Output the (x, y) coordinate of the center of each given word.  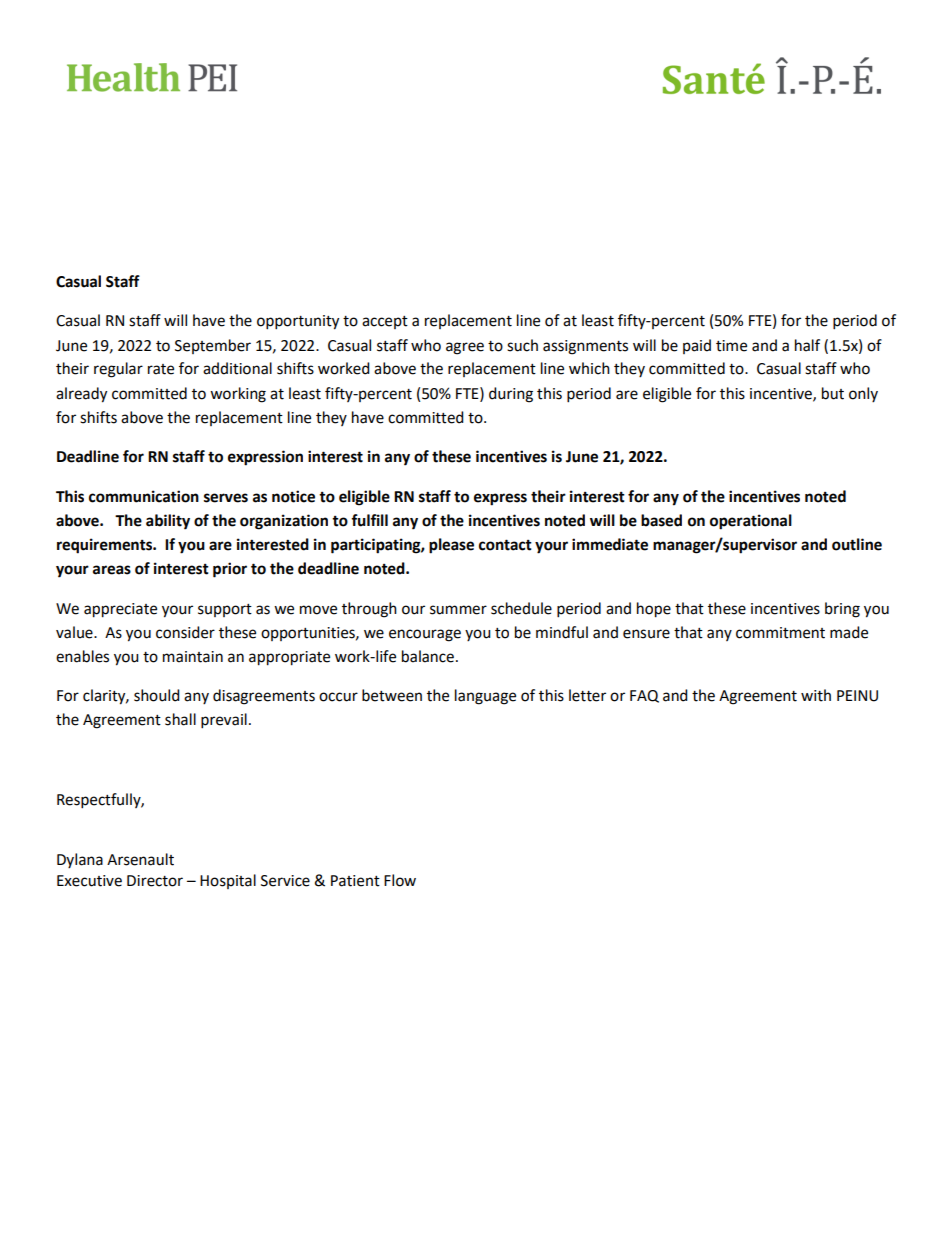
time (731, 346)
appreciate (120, 610)
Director (155, 881)
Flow (400, 880)
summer (458, 610)
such (522, 345)
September (213, 346)
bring (842, 610)
